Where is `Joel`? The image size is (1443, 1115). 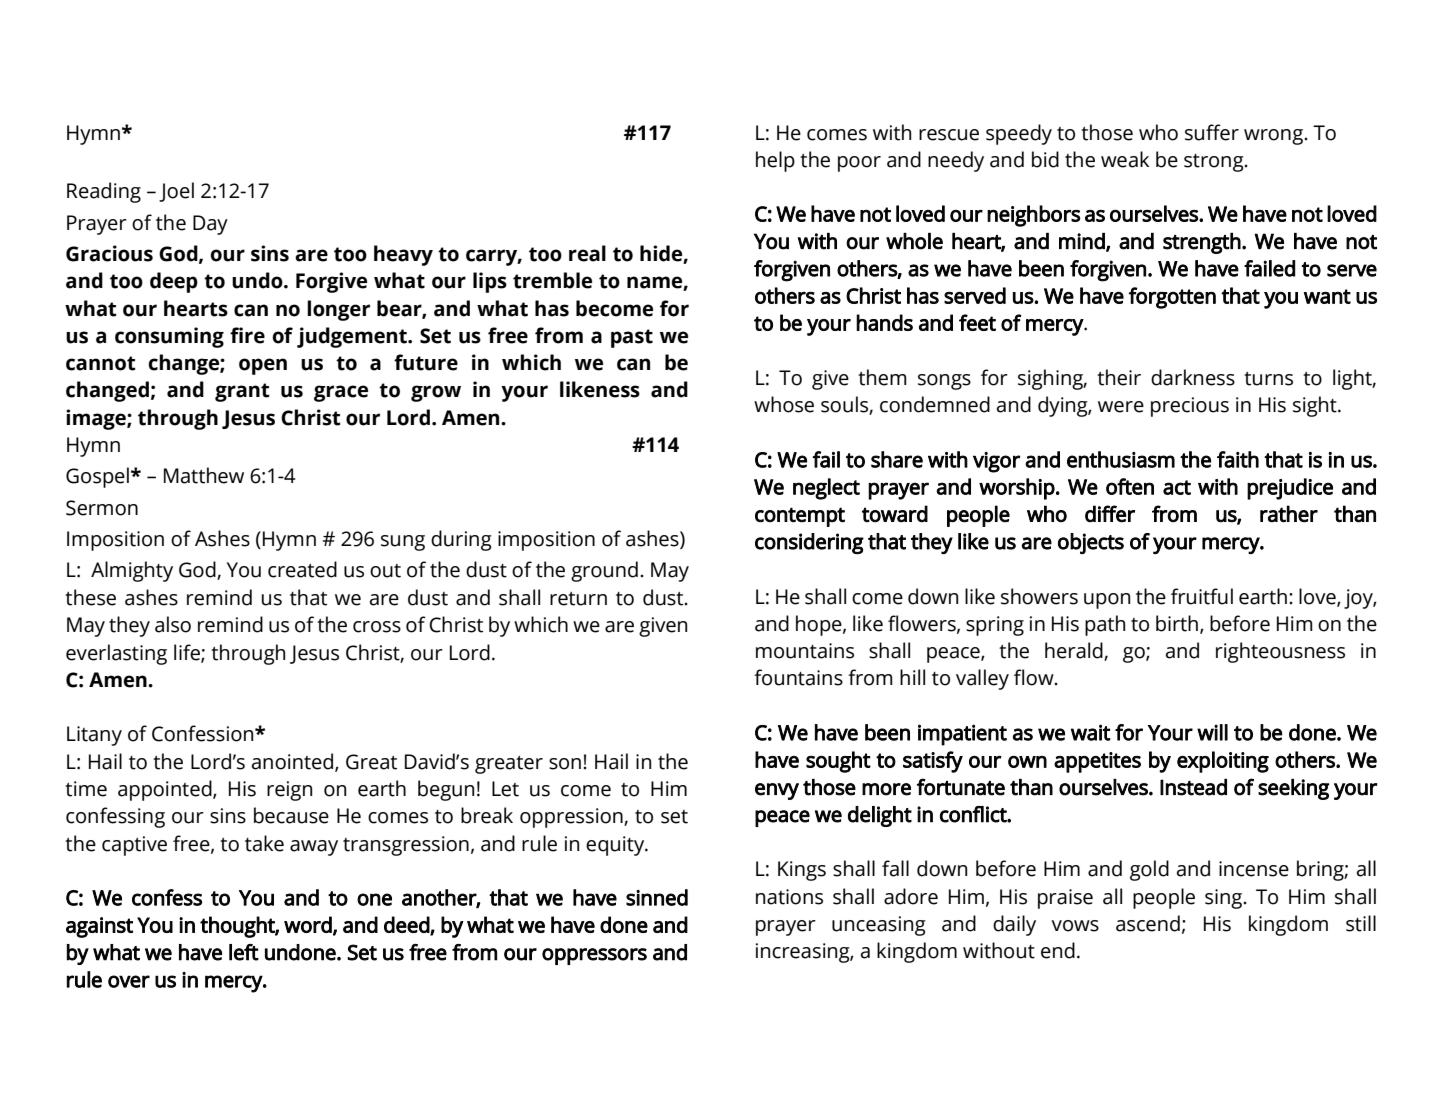 Joel is located at coordinates (176, 192).
